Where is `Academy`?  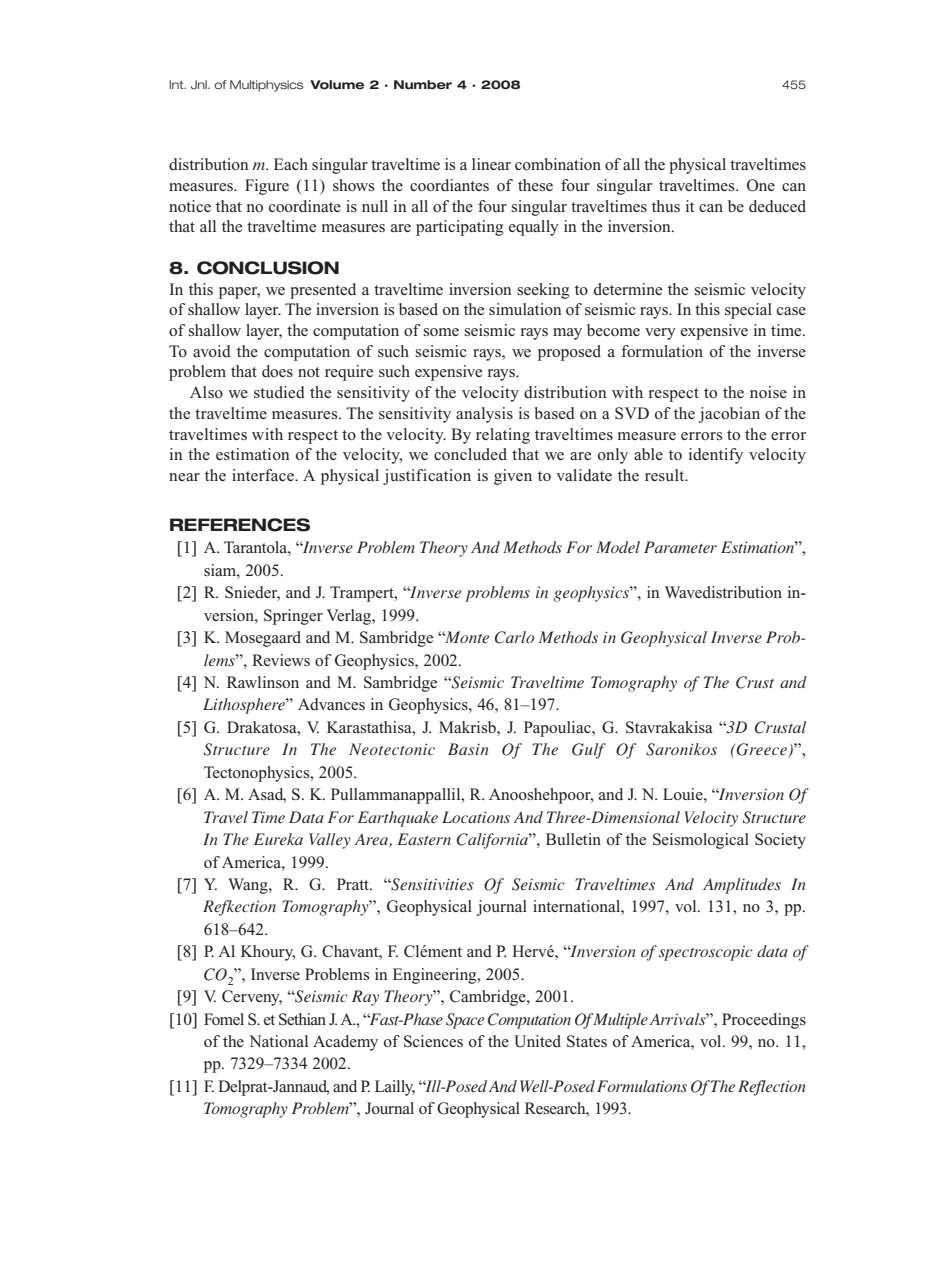 Academy is located at coordinates (345, 1043).
